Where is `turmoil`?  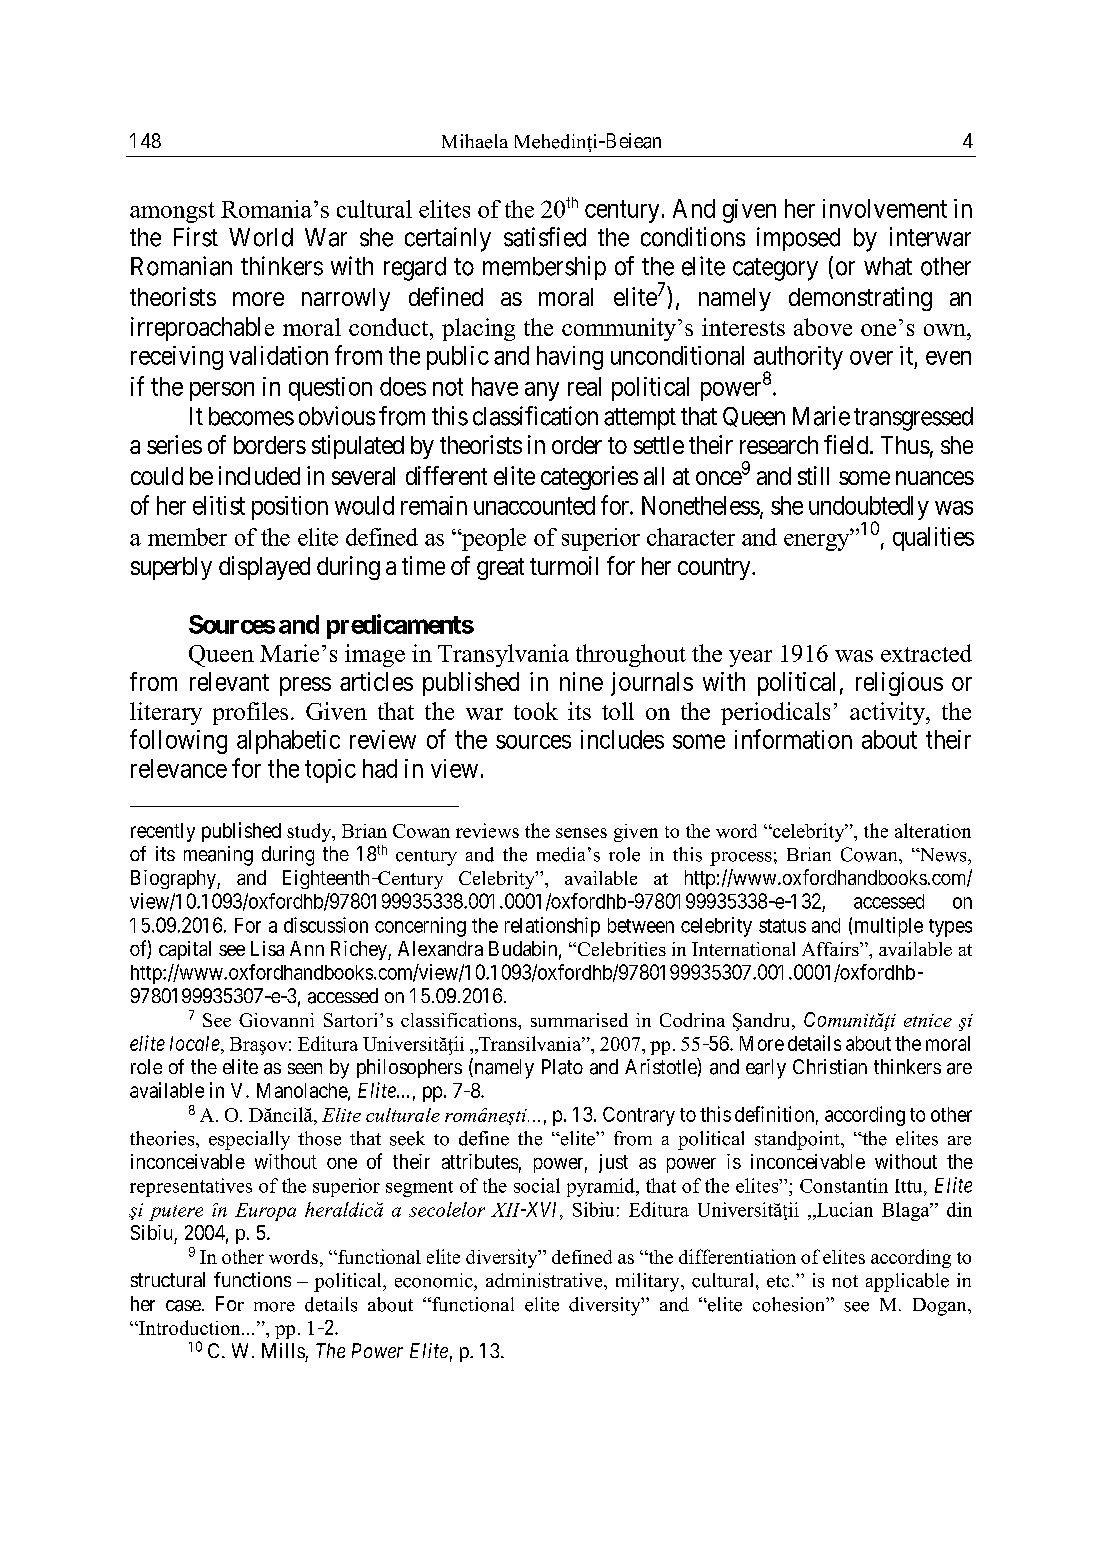 turmoil is located at coordinates (564, 565).
